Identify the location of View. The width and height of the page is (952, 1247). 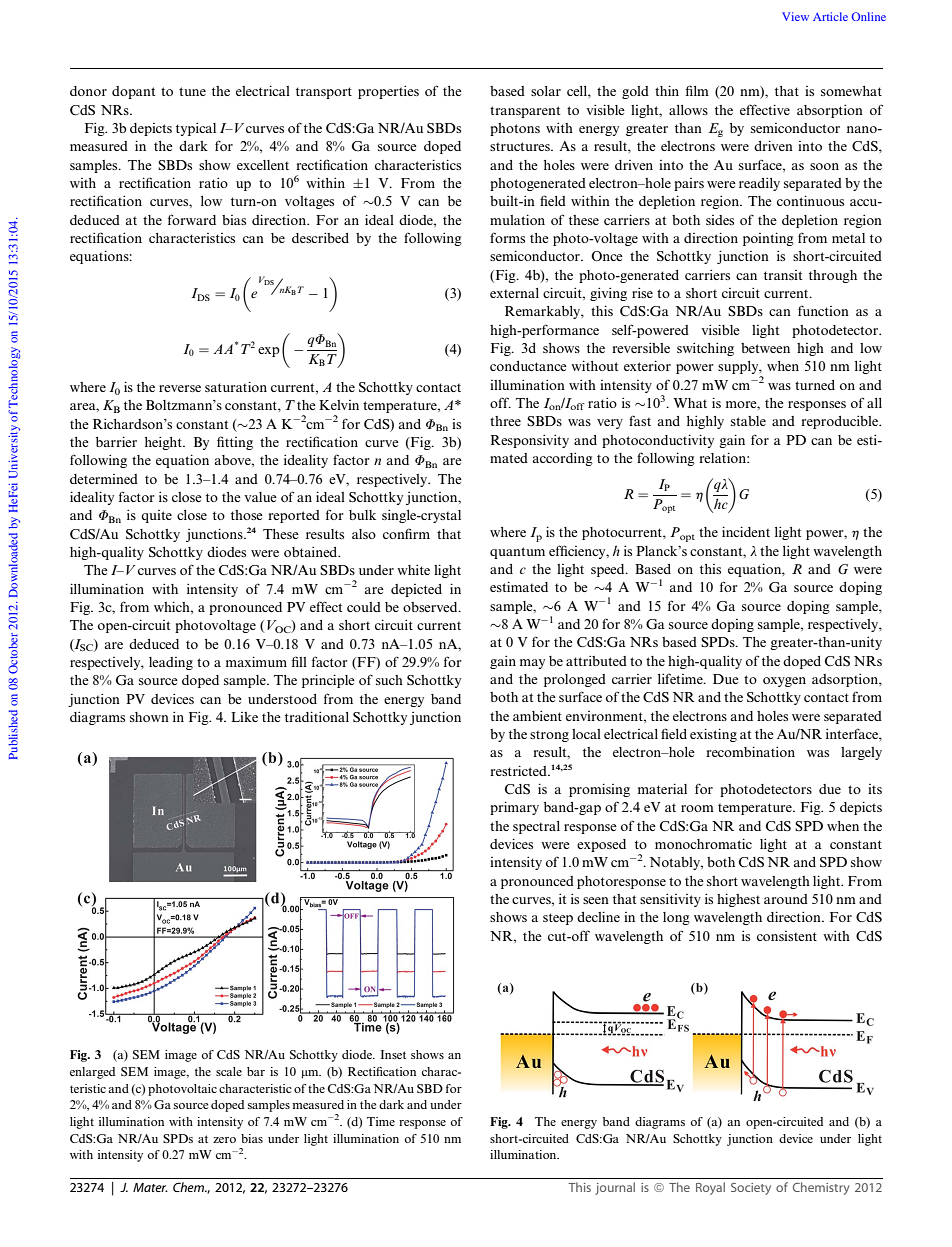
(795, 16).
